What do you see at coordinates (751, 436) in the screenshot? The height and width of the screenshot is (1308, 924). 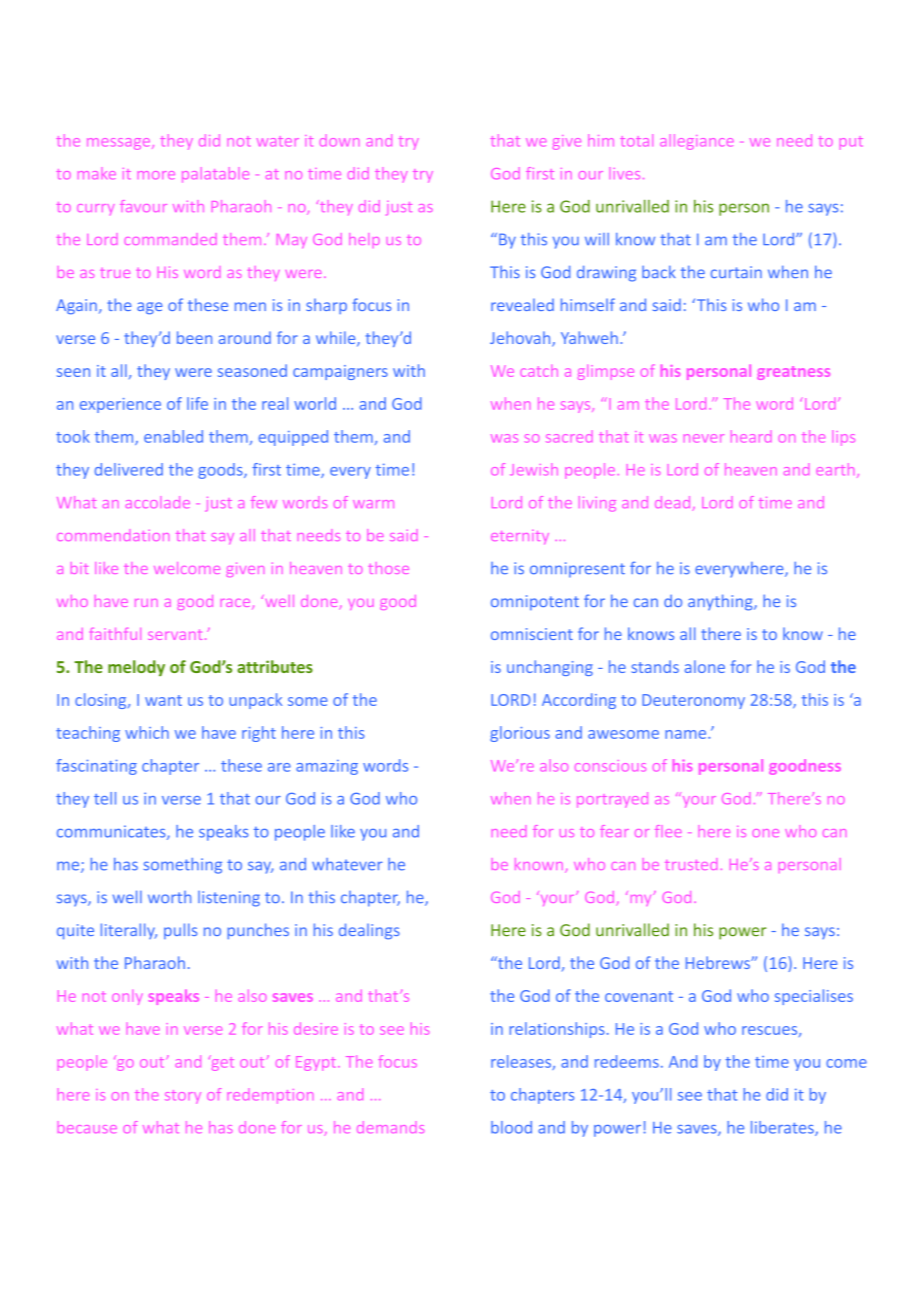 I see `heard` at bounding box center [751, 436].
